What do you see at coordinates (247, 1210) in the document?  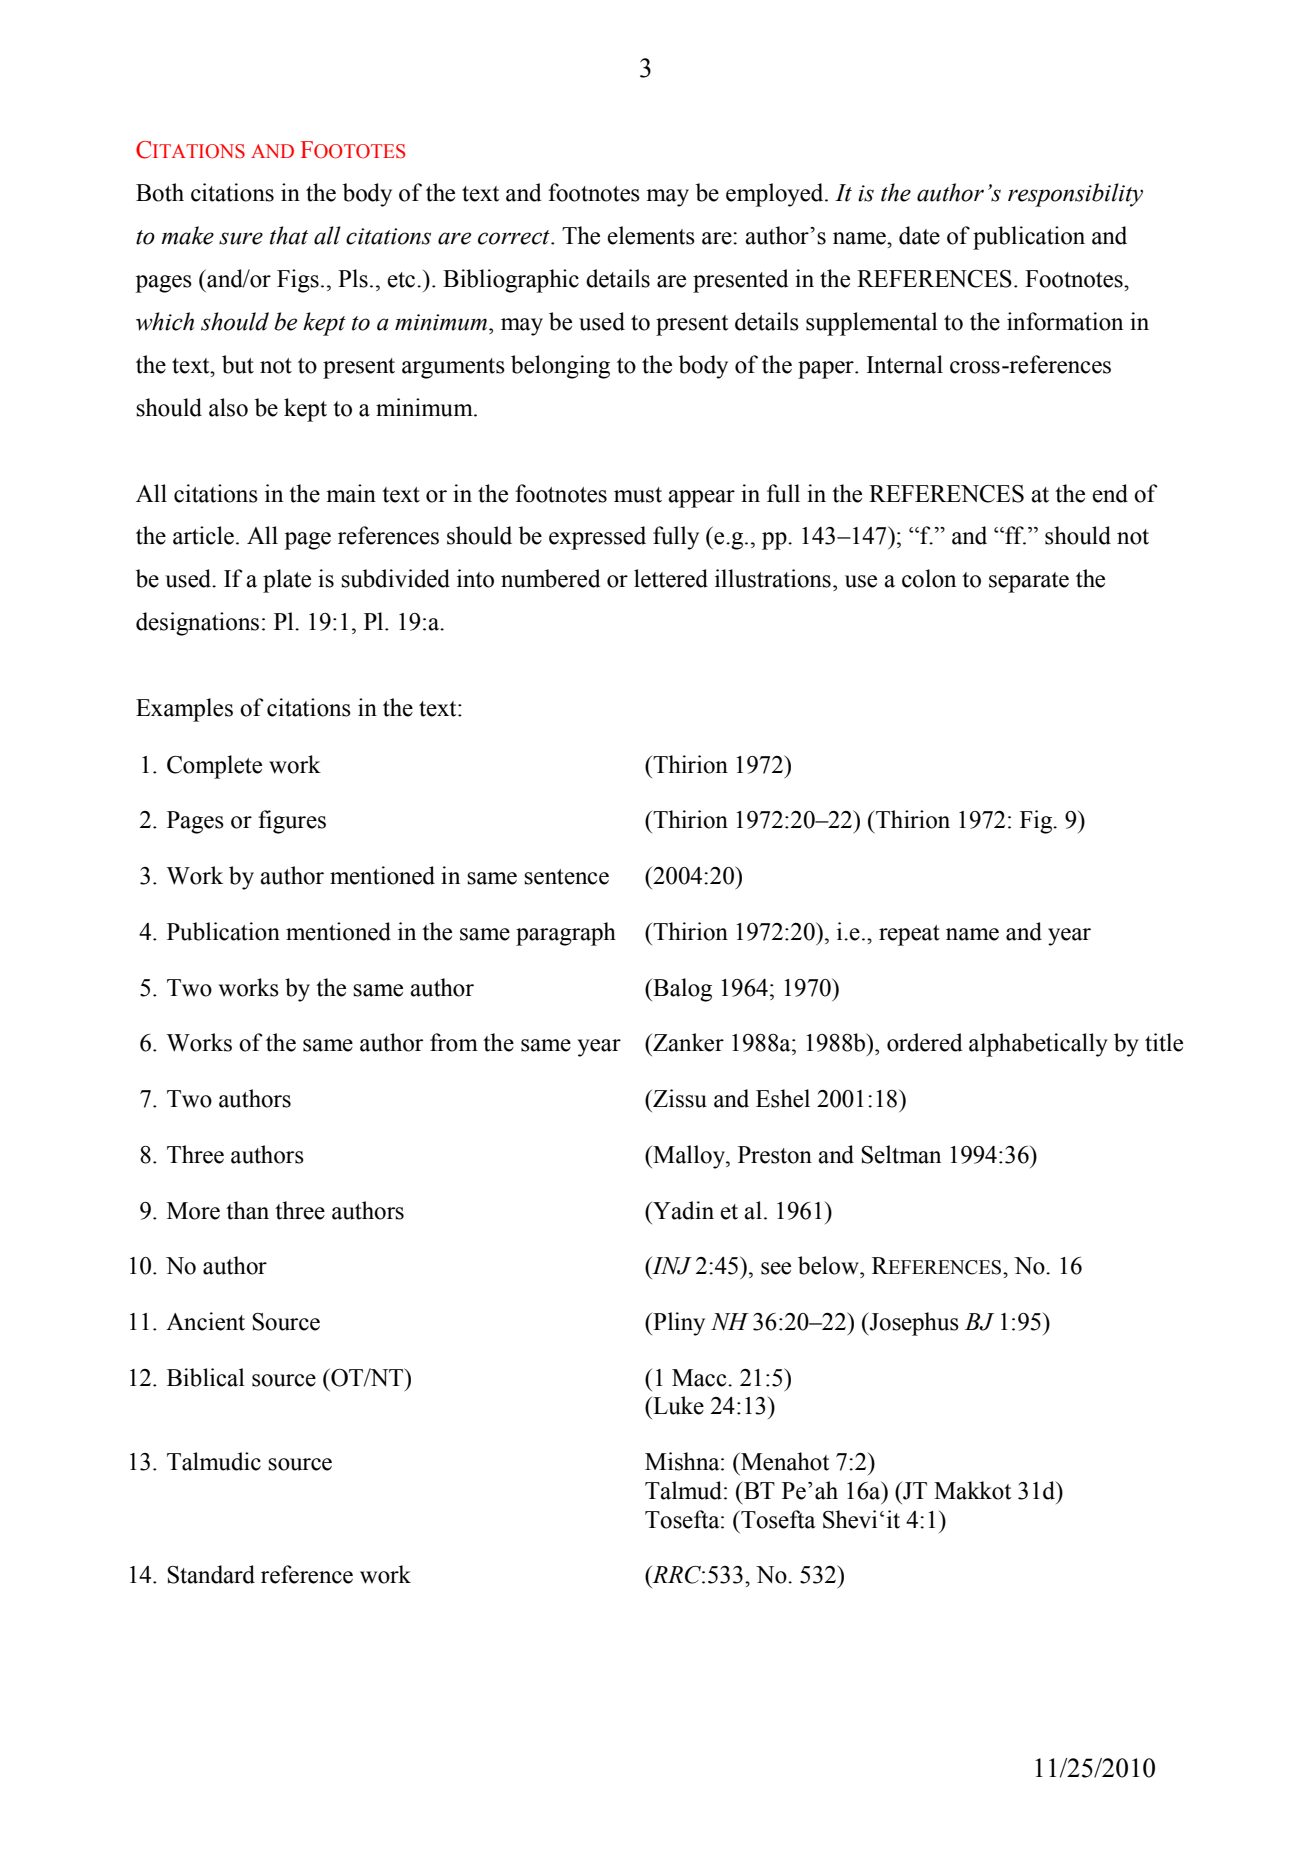 I see `than` at bounding box center [247, 1210].
